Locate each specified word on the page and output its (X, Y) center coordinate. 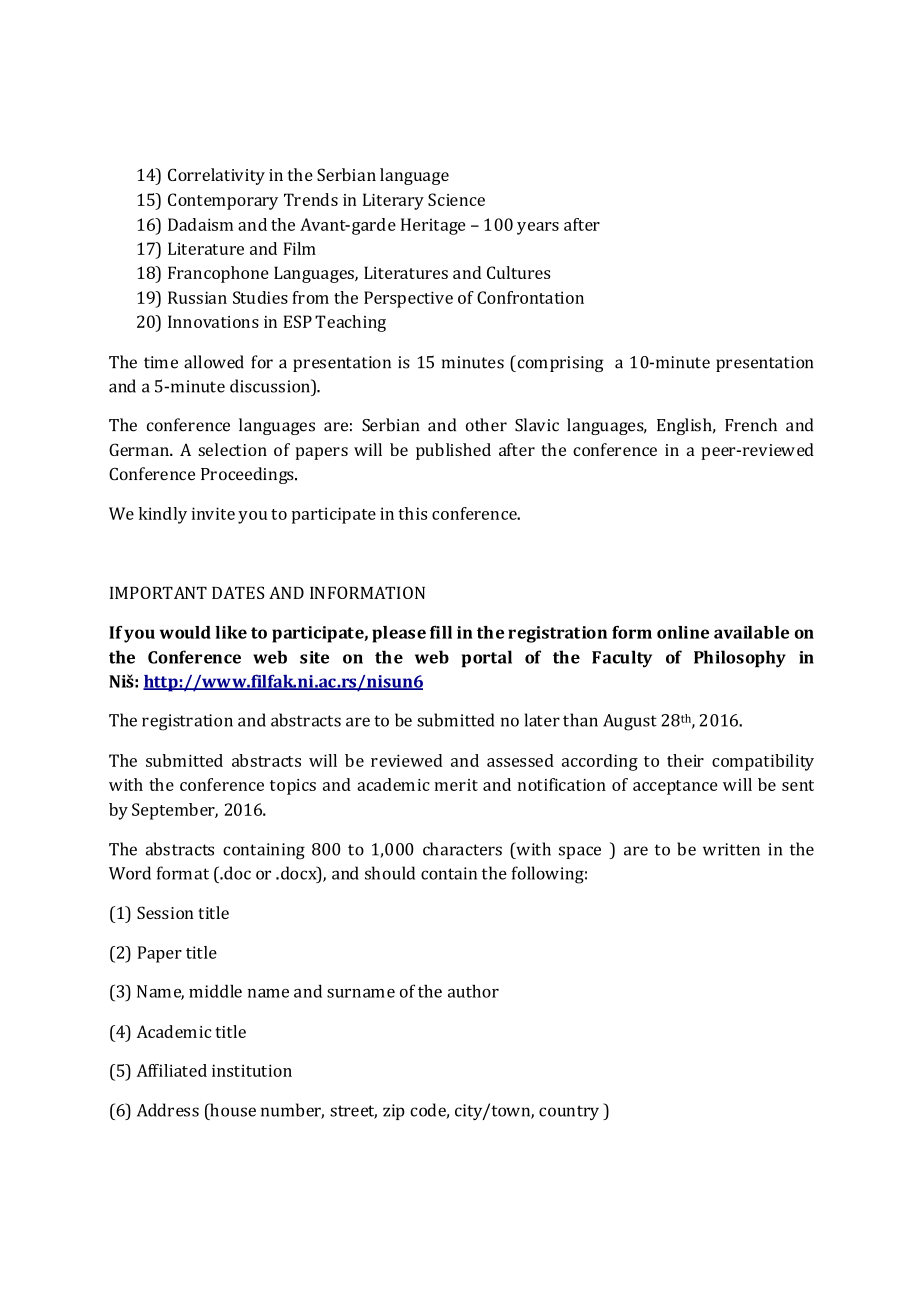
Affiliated (172, 1070)
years (538, 228)
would (185, 632)
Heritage (433, 226)
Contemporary (223, 201)
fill (441, 632)
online (683, 632)
